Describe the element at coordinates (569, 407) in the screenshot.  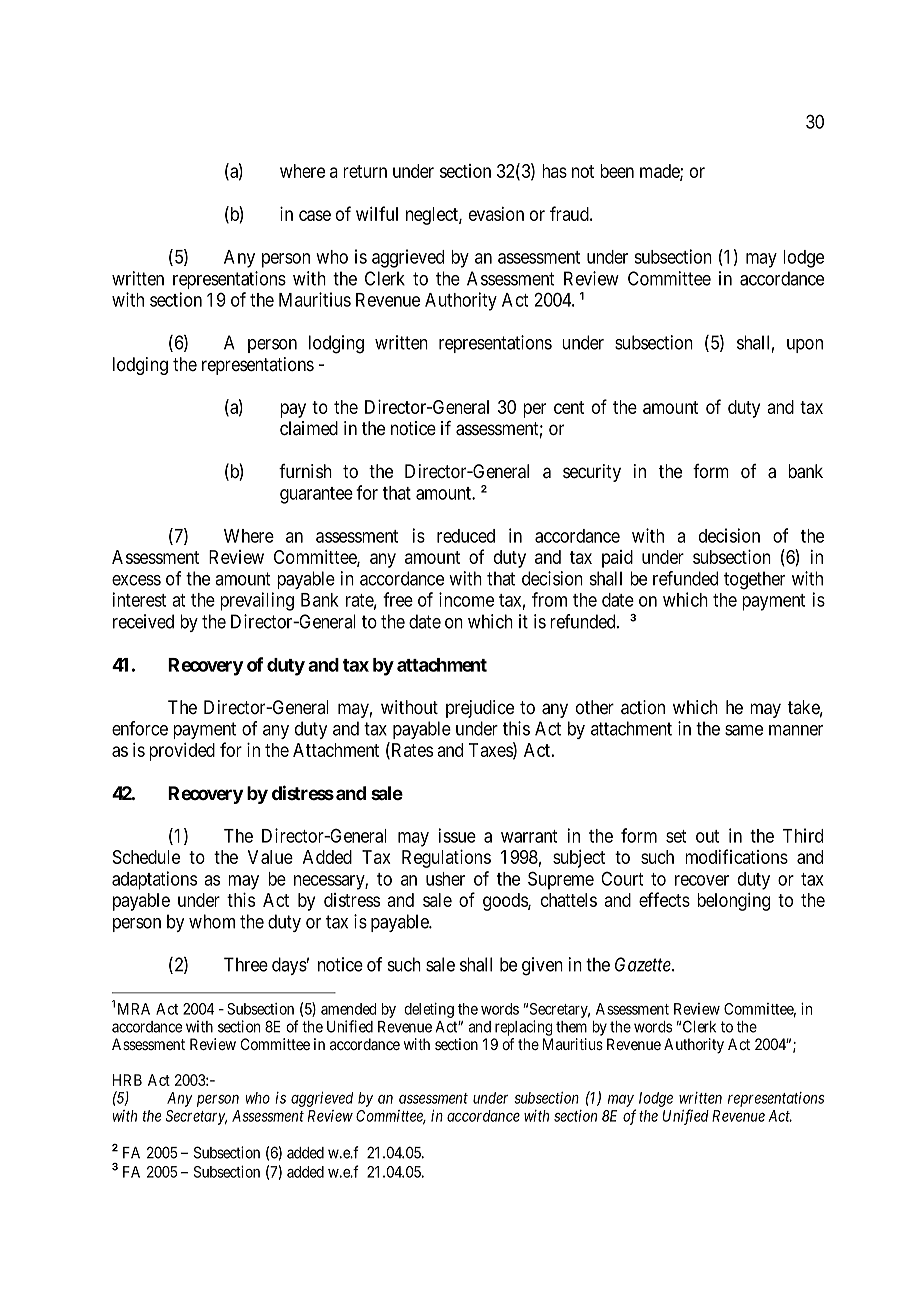
I see `cent` at that location.
